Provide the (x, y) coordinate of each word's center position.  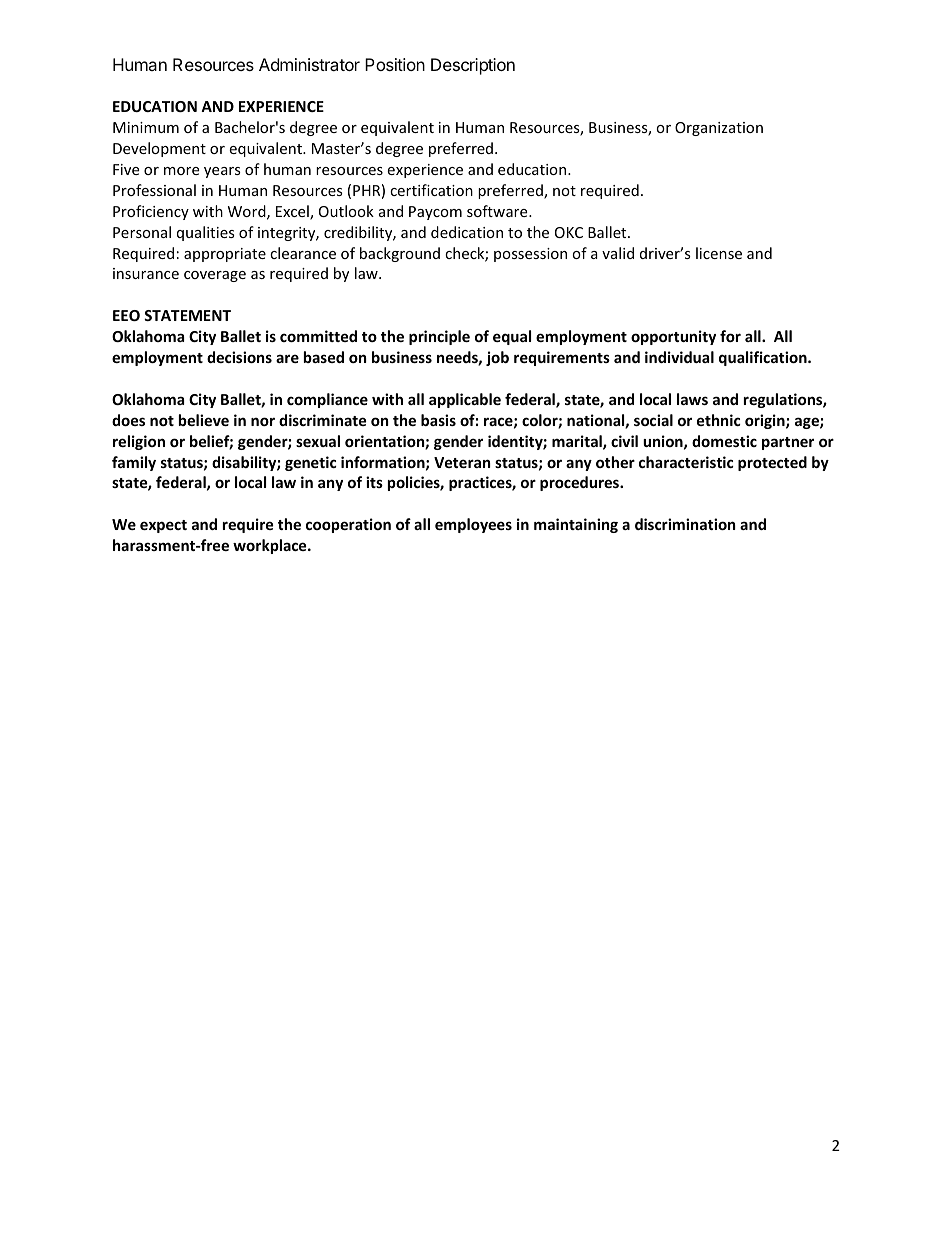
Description (473, 66)
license (719, 253)
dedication (467, 232)
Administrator (309, 64)
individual (679, 357)
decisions (239, 357)
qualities (206, 233)
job (497, 358)
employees (473, 525)
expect (163, 526)
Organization (719, 129)
